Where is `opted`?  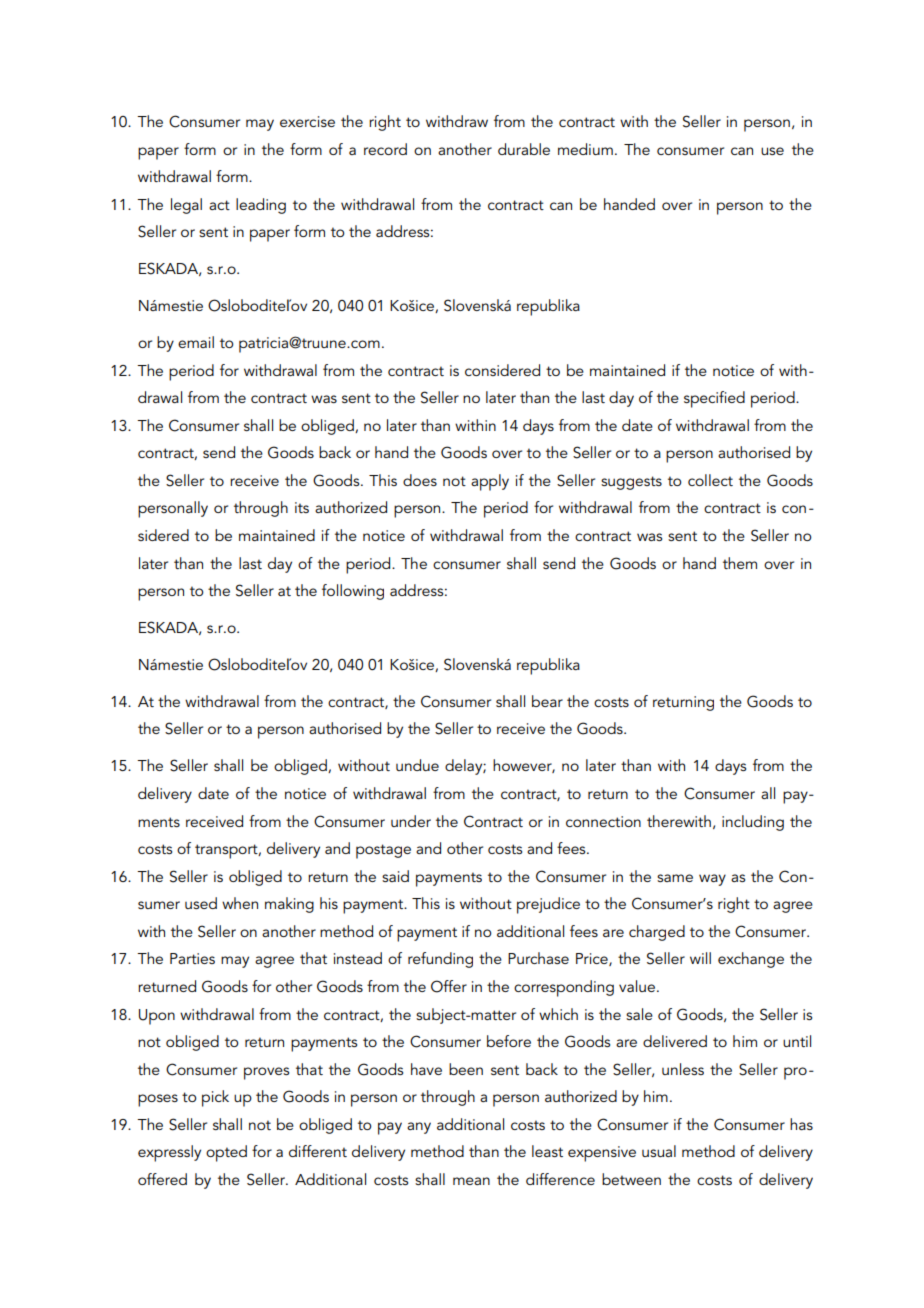 opted is located at coordinates (226, 1153).
